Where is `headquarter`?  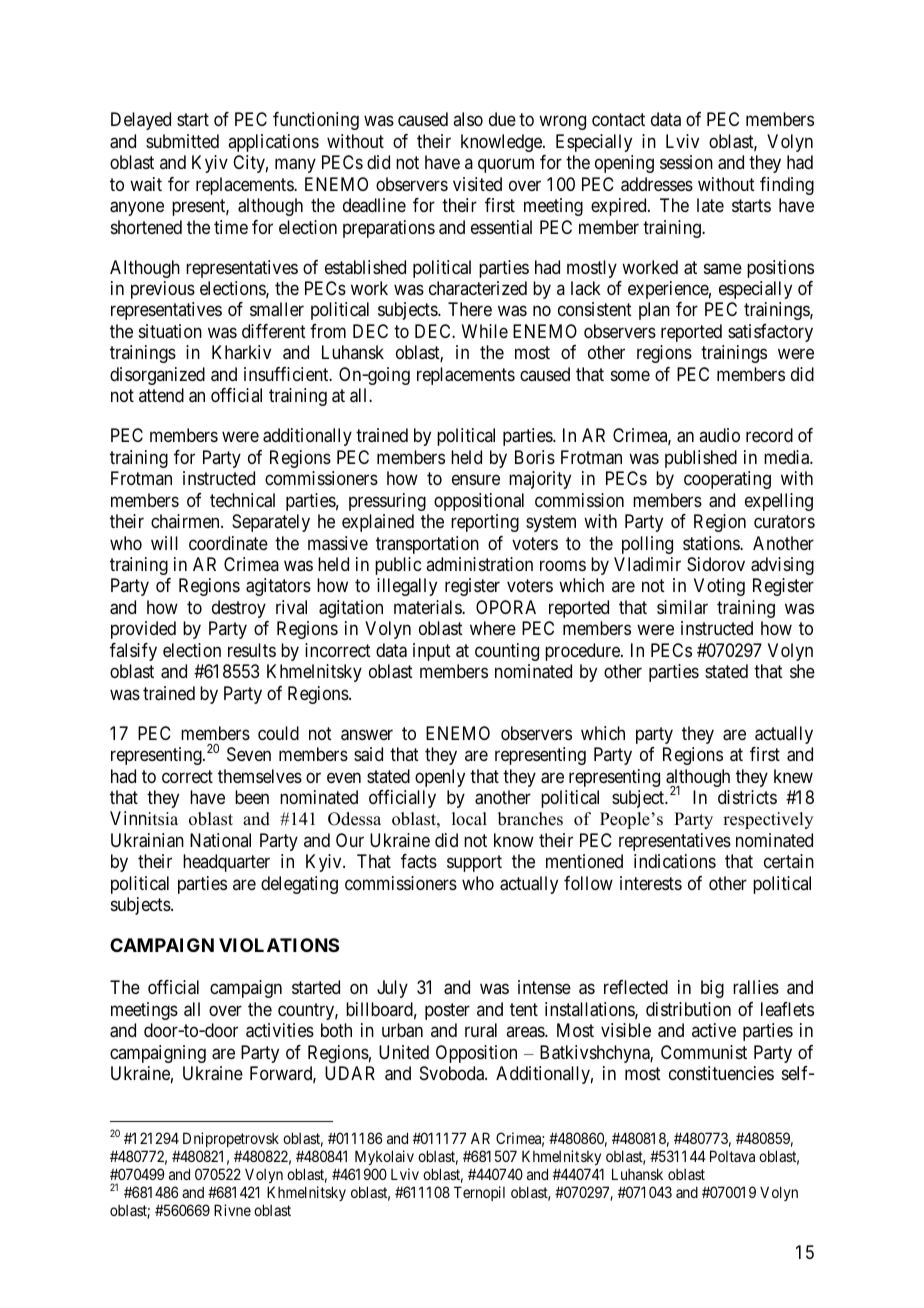
headquarter is located at coordinates (226, 863).
